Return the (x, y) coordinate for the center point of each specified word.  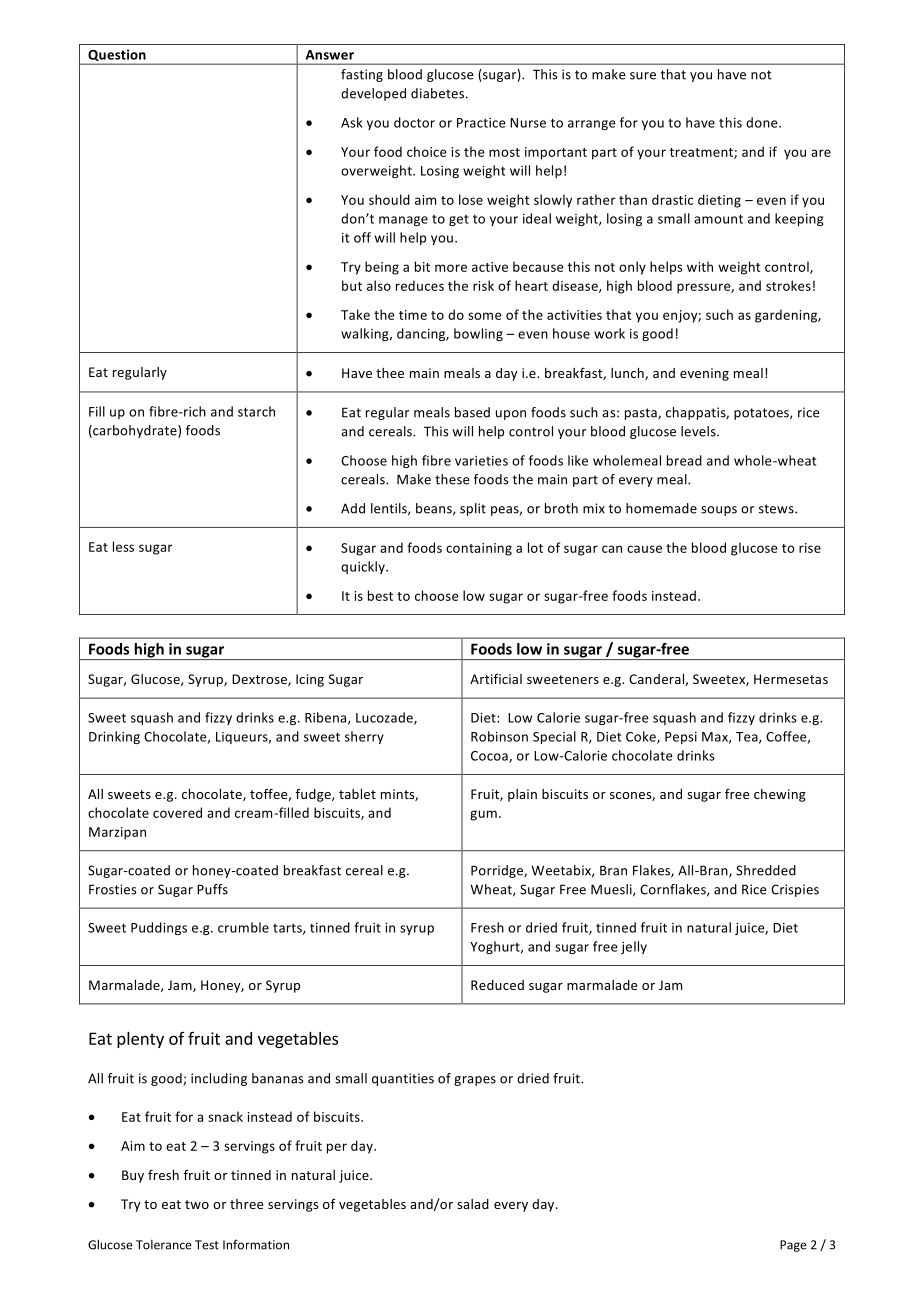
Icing (310, 680)
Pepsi (681, 738)
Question (117, 56)
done (763, 122)
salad (473, 1204)
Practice (481, 123)
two (197, 1204)
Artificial (496, 679)
